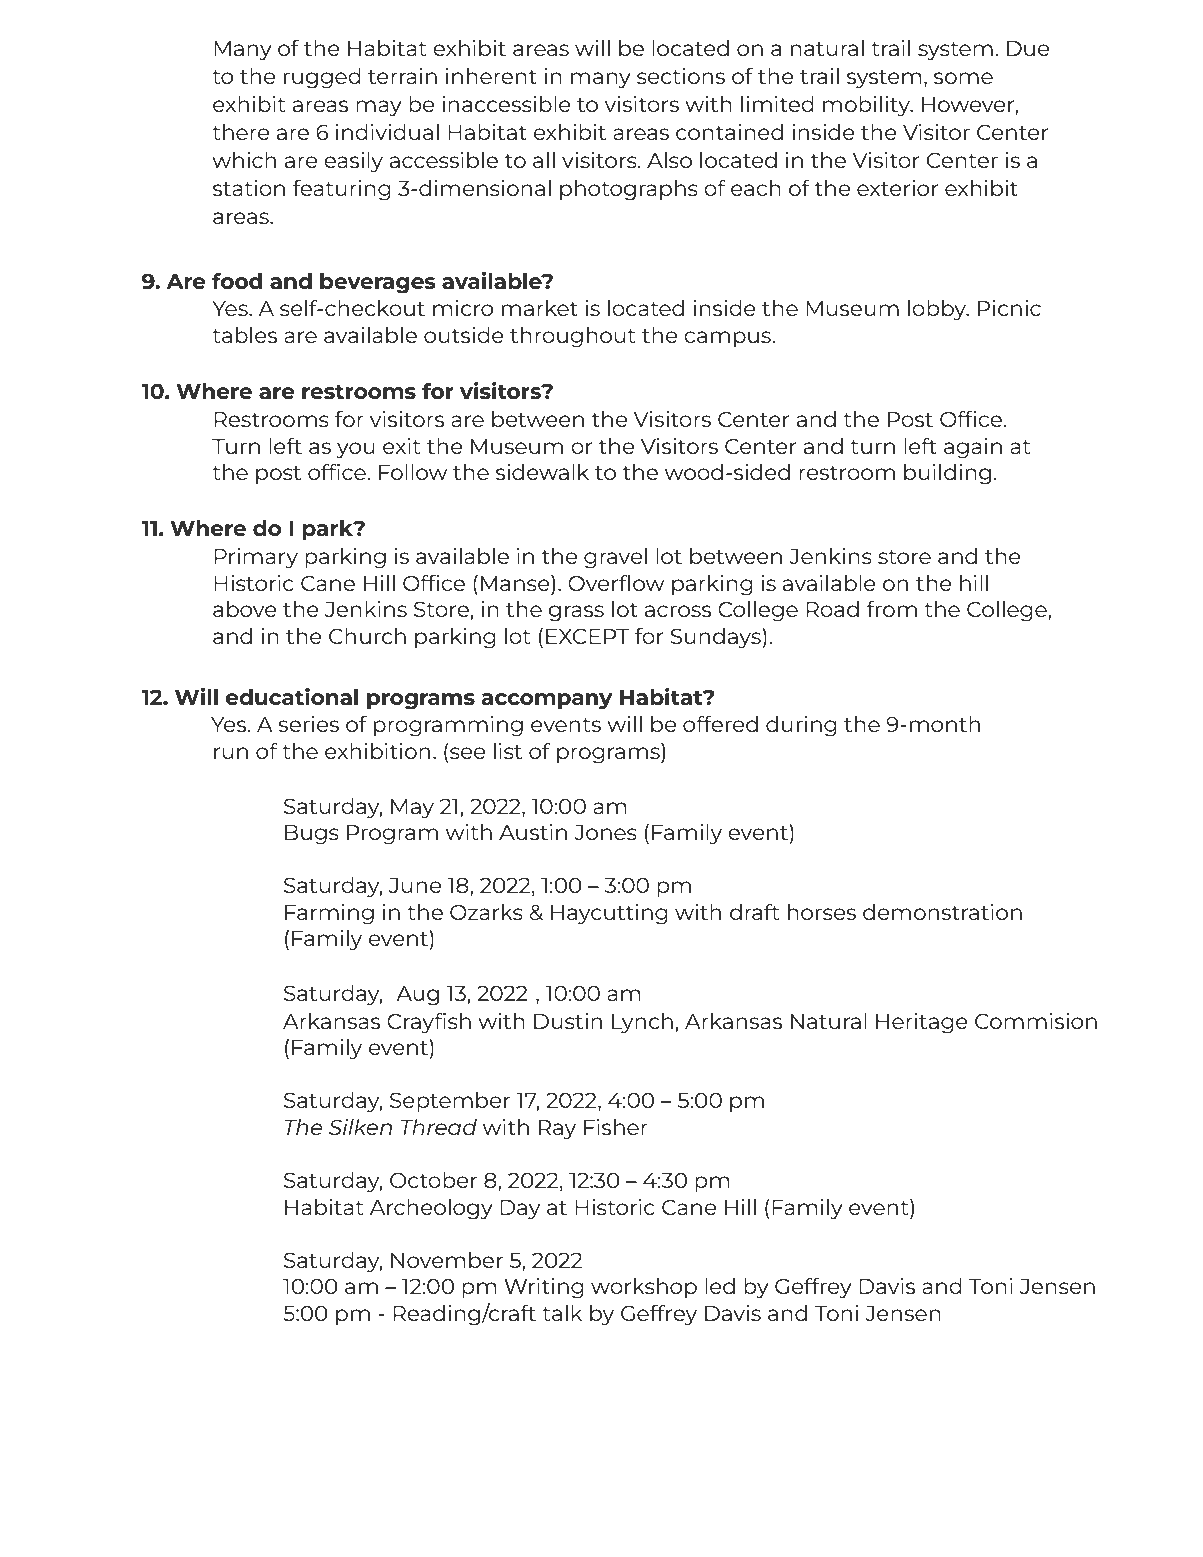 This screenshot has height=1557, width=1203. What do you see at coordinates (644, 1288) in the screenshot?
I see `workshop` at bounding box center [644, 1288].
